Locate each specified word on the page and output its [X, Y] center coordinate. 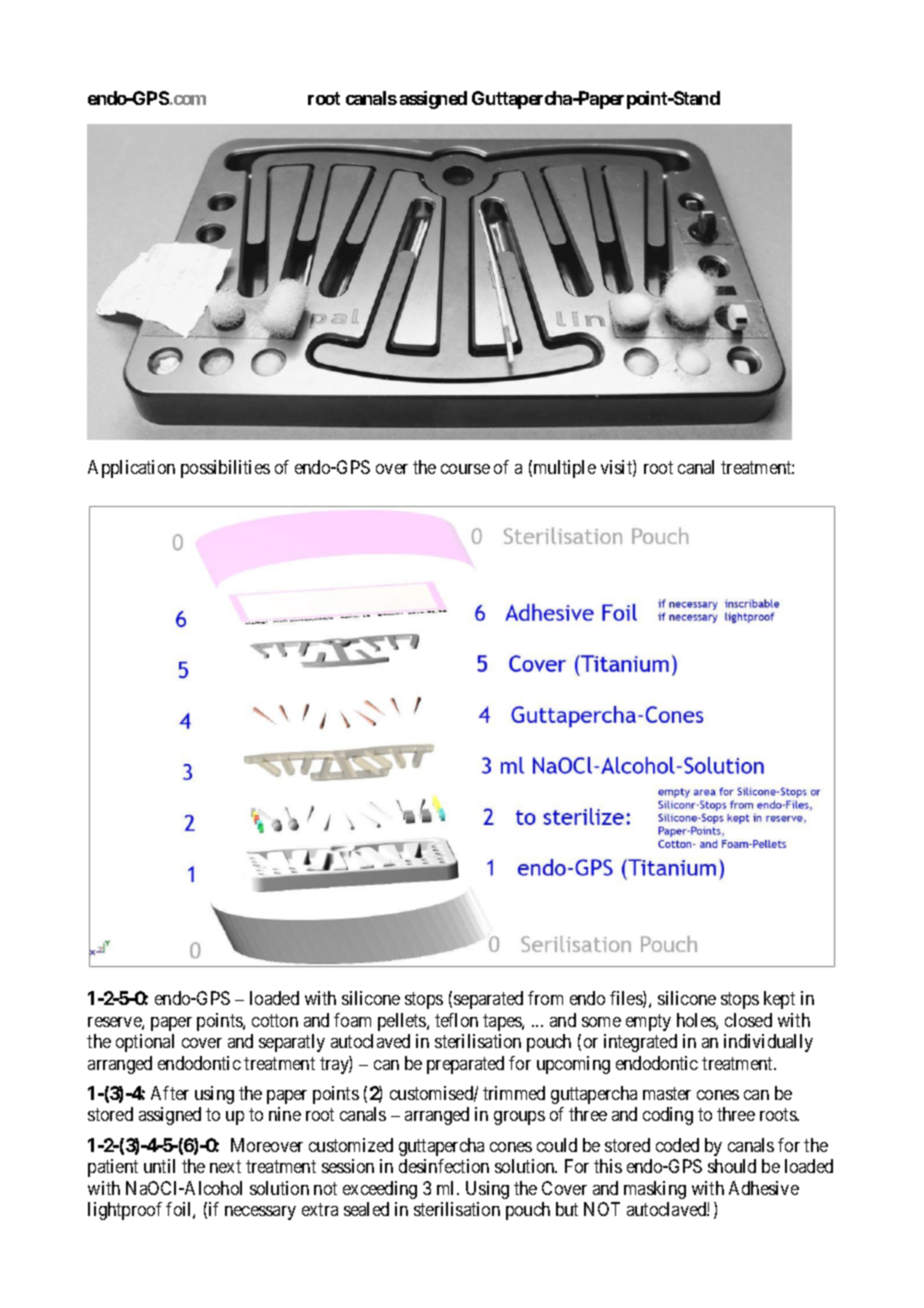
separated [488, 1000]
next [225, 1166]
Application [131, 469]
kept [779, 1000]
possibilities [225, 469]
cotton [275, 1020]
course [465, 469]
